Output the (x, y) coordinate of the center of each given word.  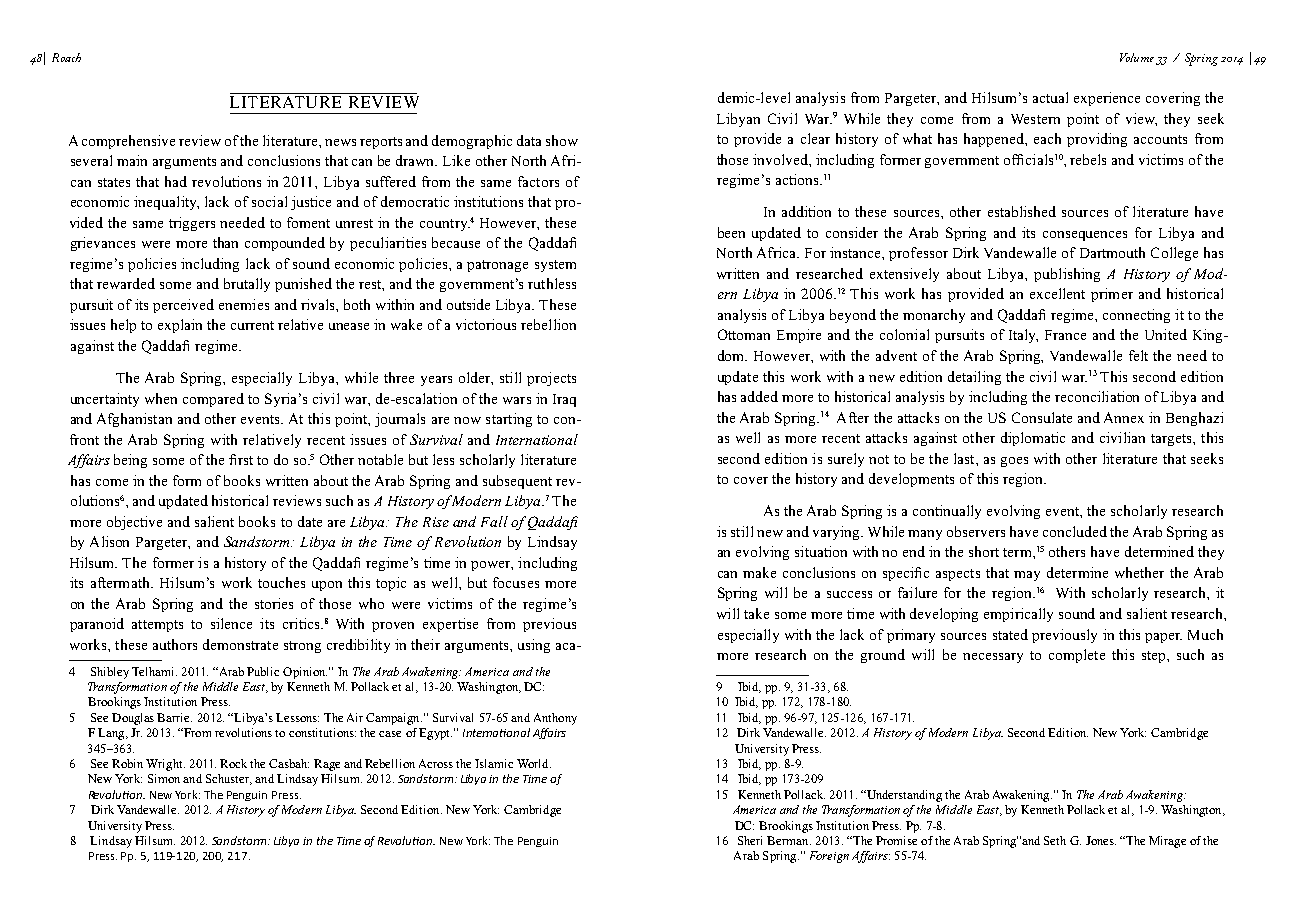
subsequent (517, 482)
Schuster (229, 779)
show (562, 140)
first (241, 459)
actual (1050, 97)
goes (1014, 462)
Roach (66, 57)
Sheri (750, 840)
